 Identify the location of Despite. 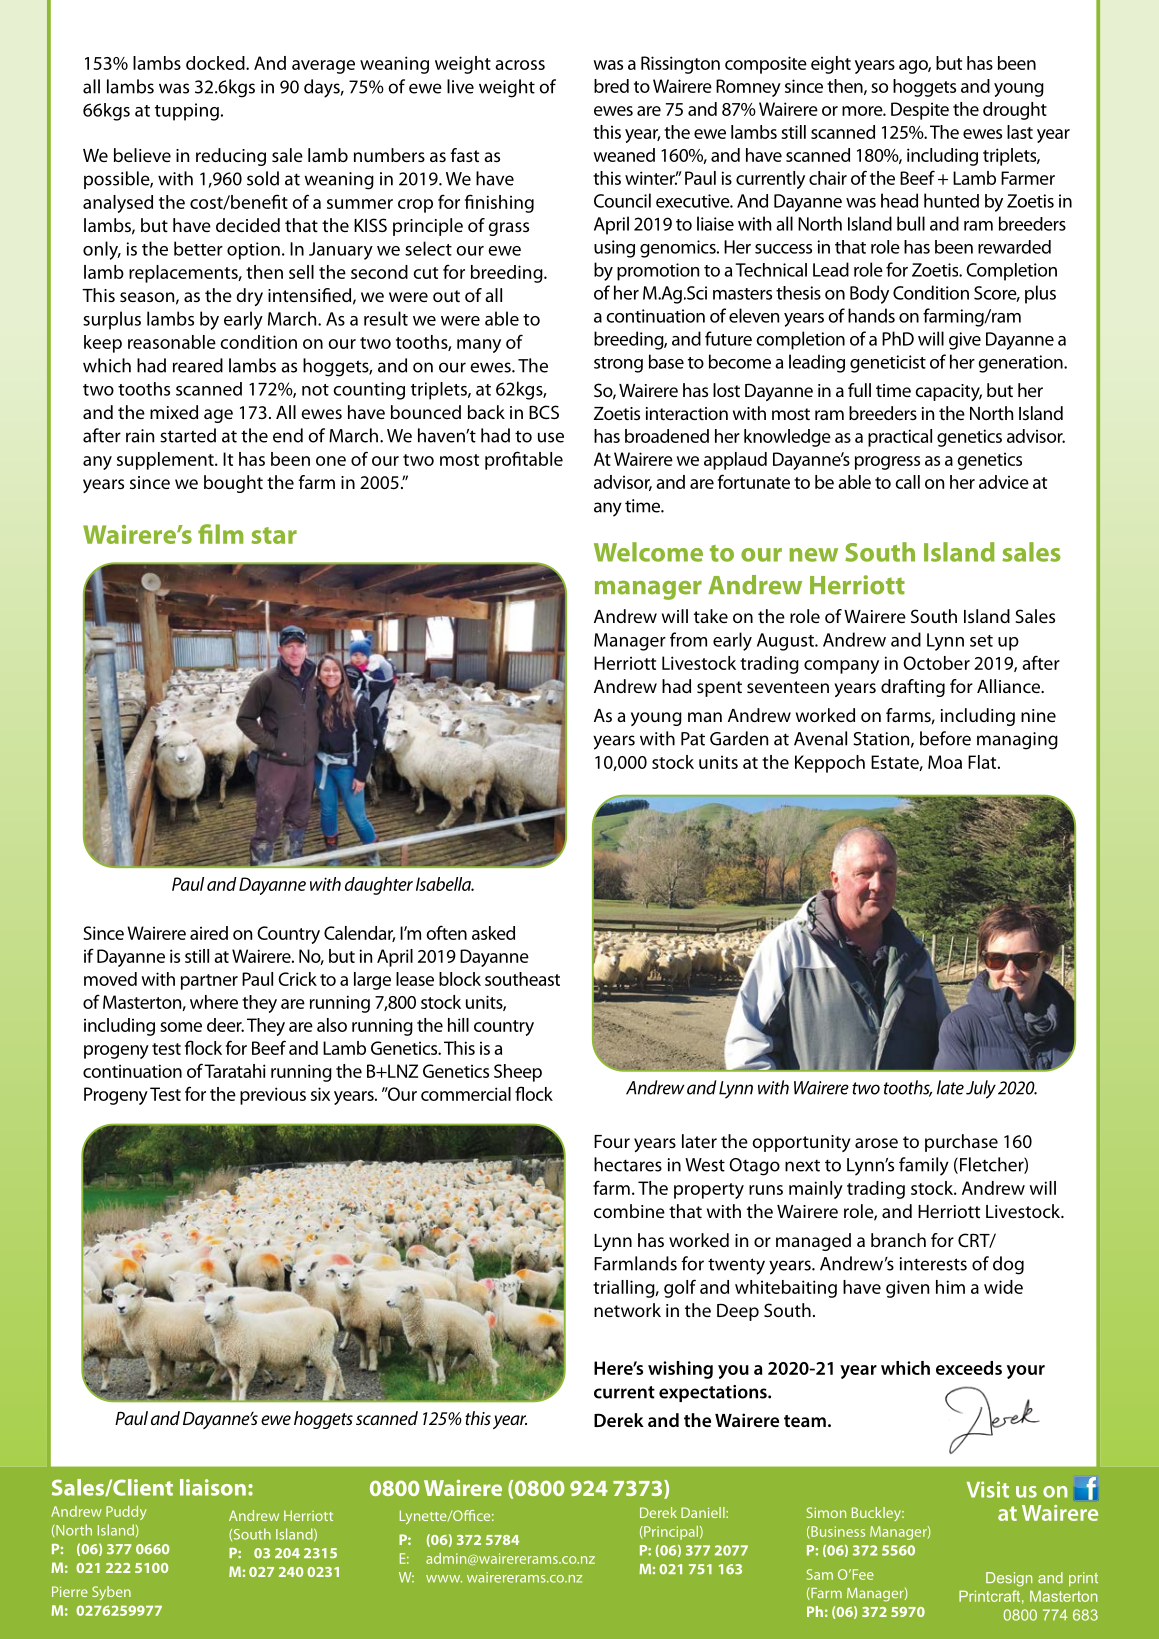
(920, 111).
